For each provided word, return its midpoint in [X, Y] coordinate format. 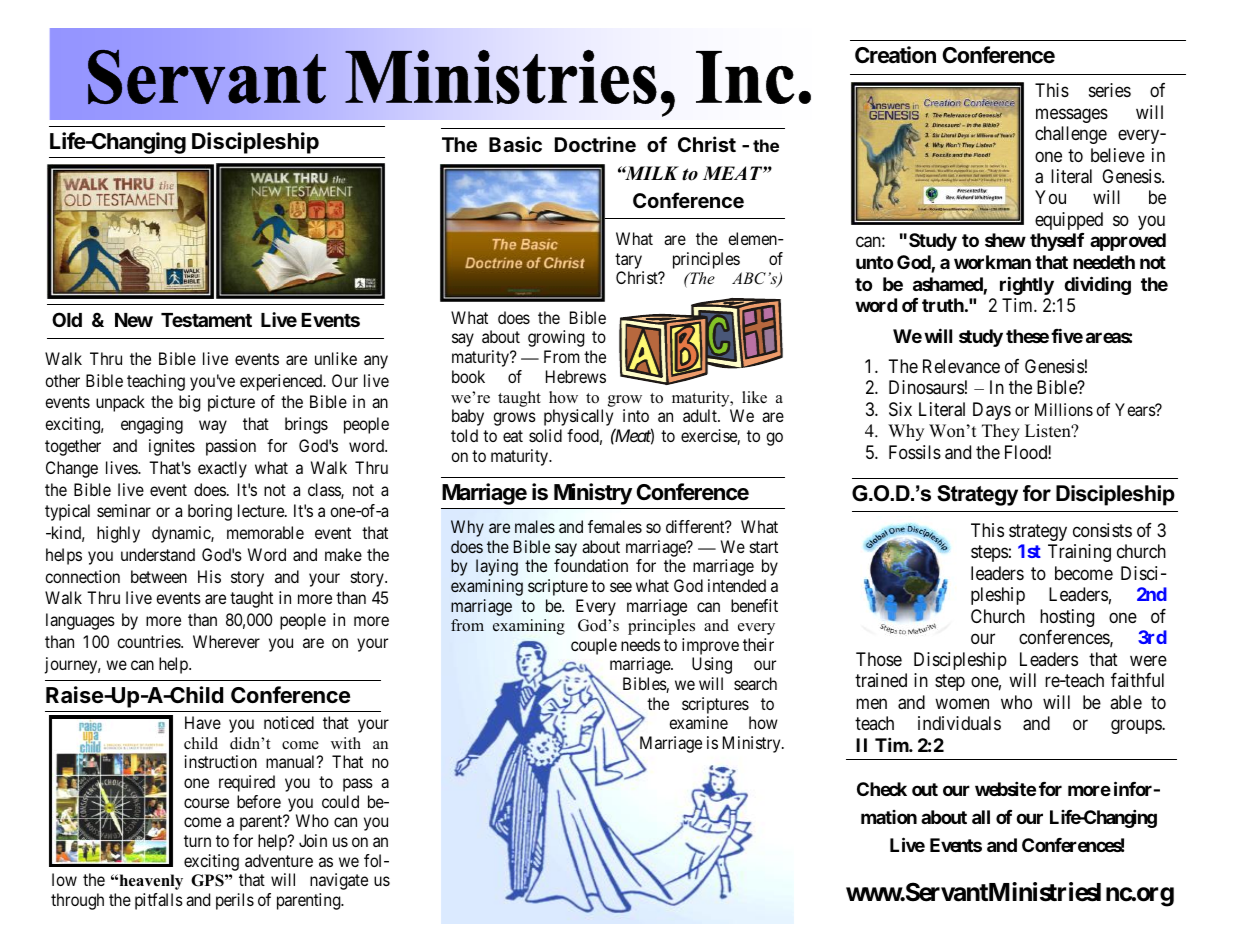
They [1001, 432]
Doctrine [595, 144]
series [1110, 90]
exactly [222, 469]
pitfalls [159, 901]
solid [545, 435]
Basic [515, 144]
